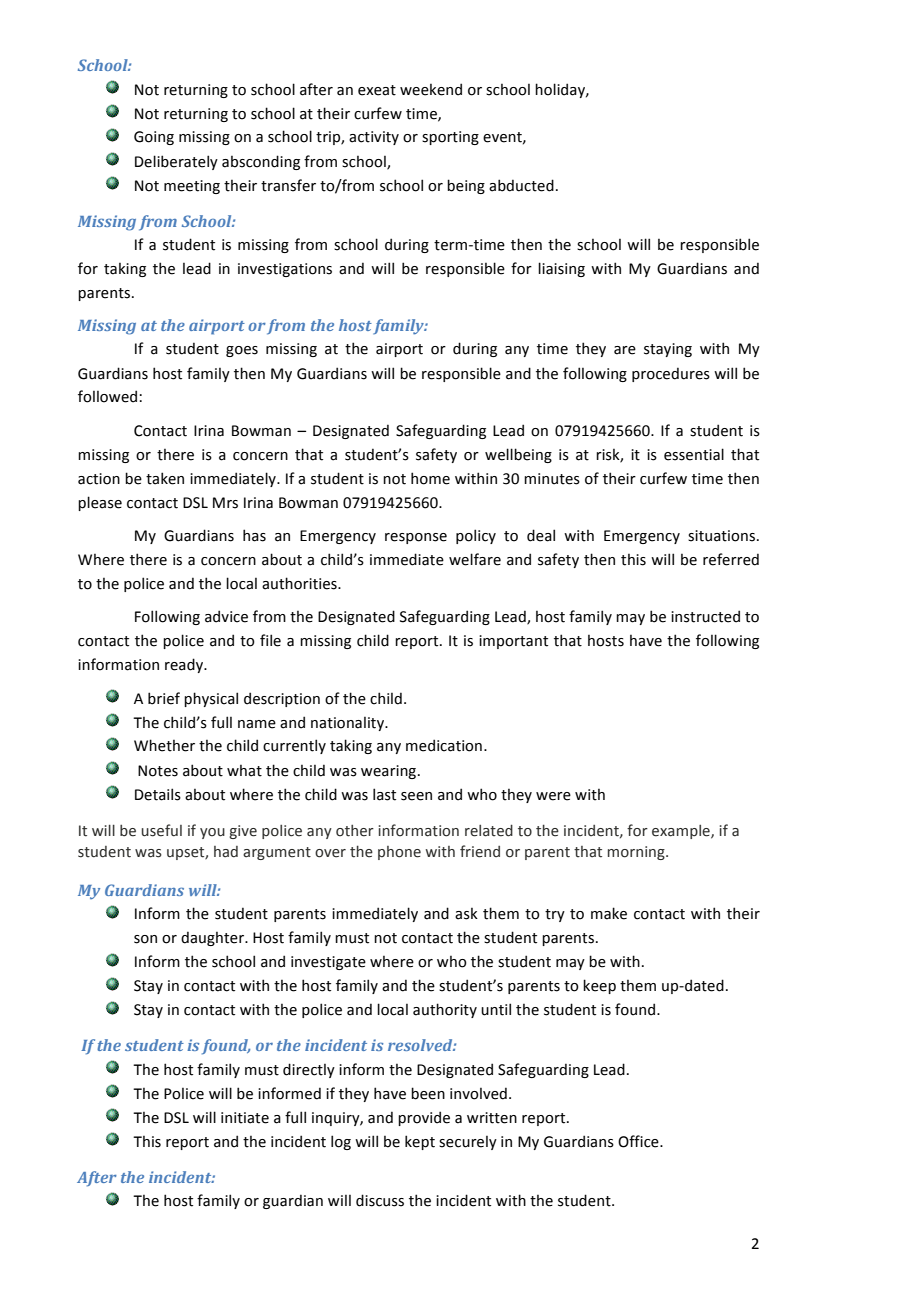 This screenshot has width=924, height=1308. What do you see at coordinates (513, 642) in the screenshot?
I see `important` at bounding box center [513, 642].
